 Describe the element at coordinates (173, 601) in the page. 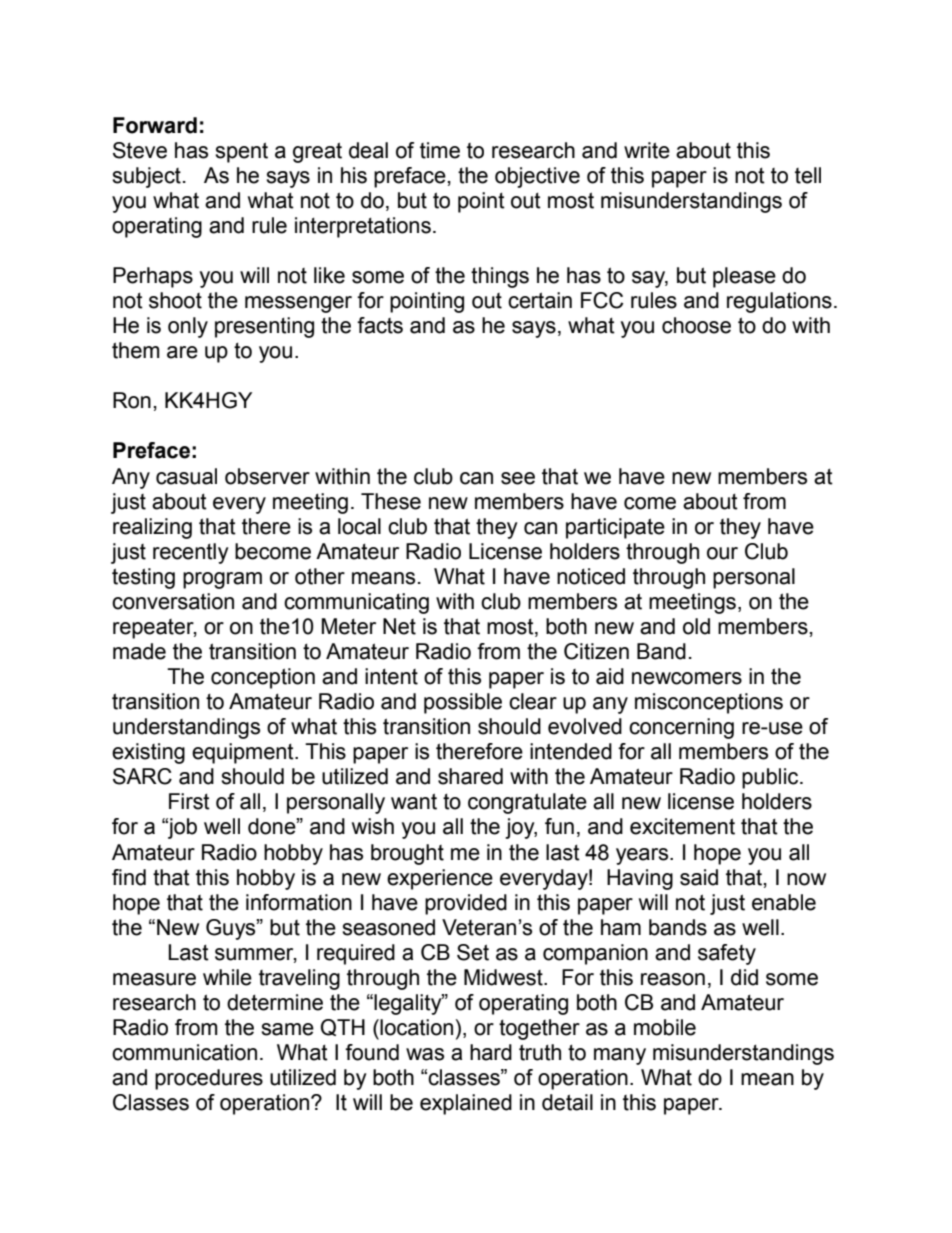

I see `conversation` at that location.
